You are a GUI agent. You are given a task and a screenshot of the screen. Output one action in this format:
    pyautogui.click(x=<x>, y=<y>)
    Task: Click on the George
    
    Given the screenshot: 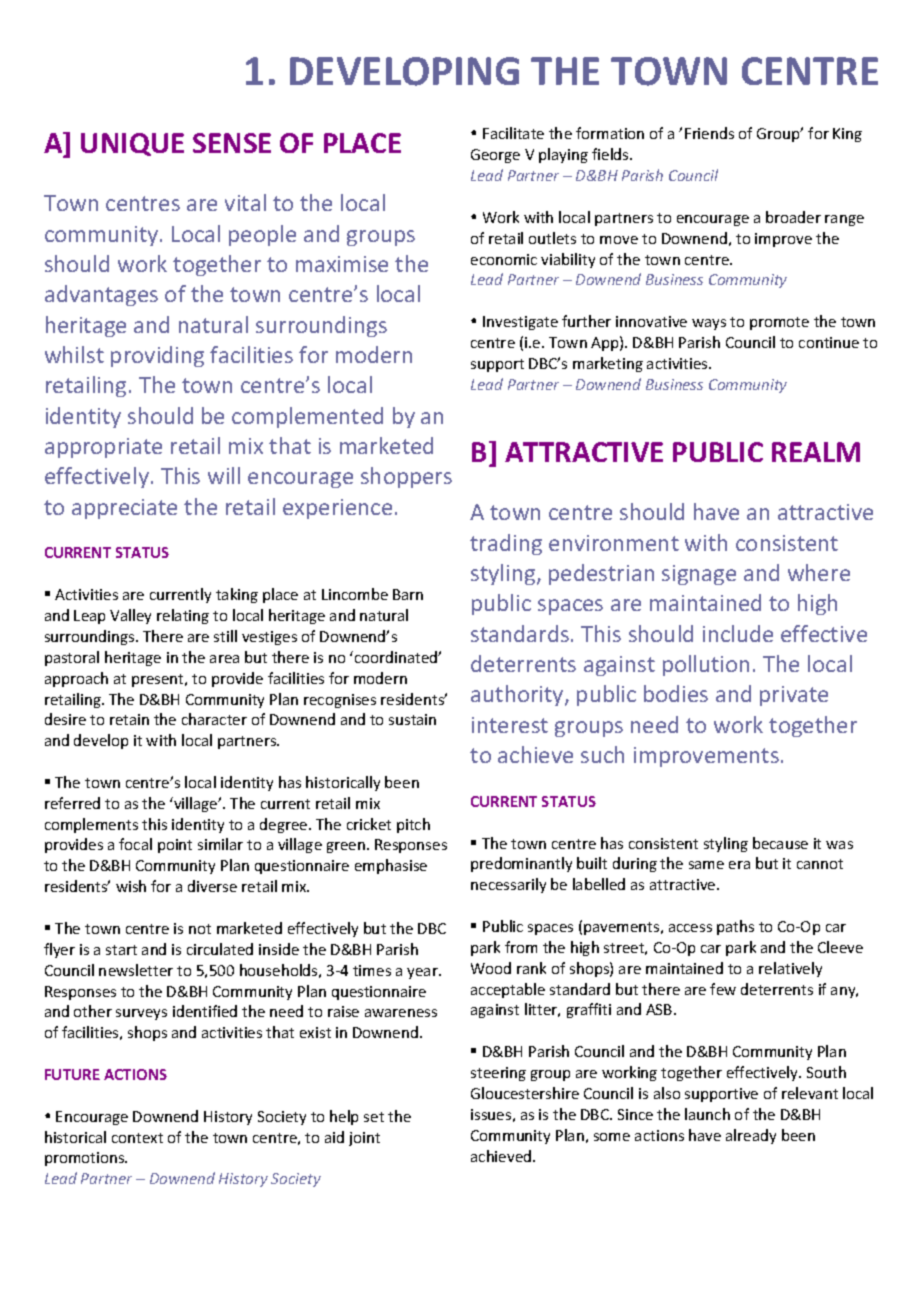 What is the action you would take?
    pyautogui.click(x=495, y=156)
